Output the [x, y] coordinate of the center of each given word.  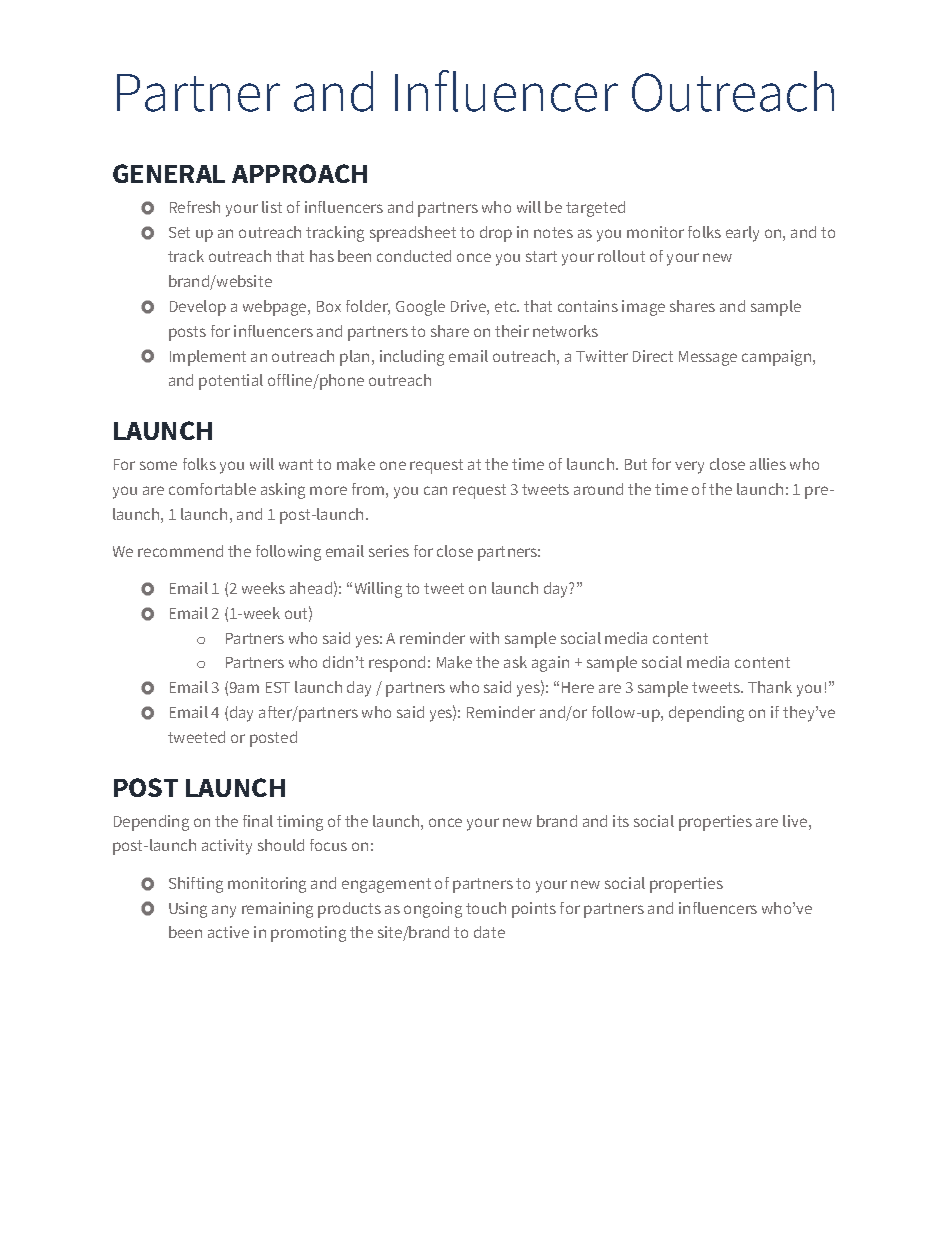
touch [486, 908]
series [389, 551]
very [689, 467]
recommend [180, 551]
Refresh [195, 207]
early [742, 234]
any [224, 911]
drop [496, 234]
